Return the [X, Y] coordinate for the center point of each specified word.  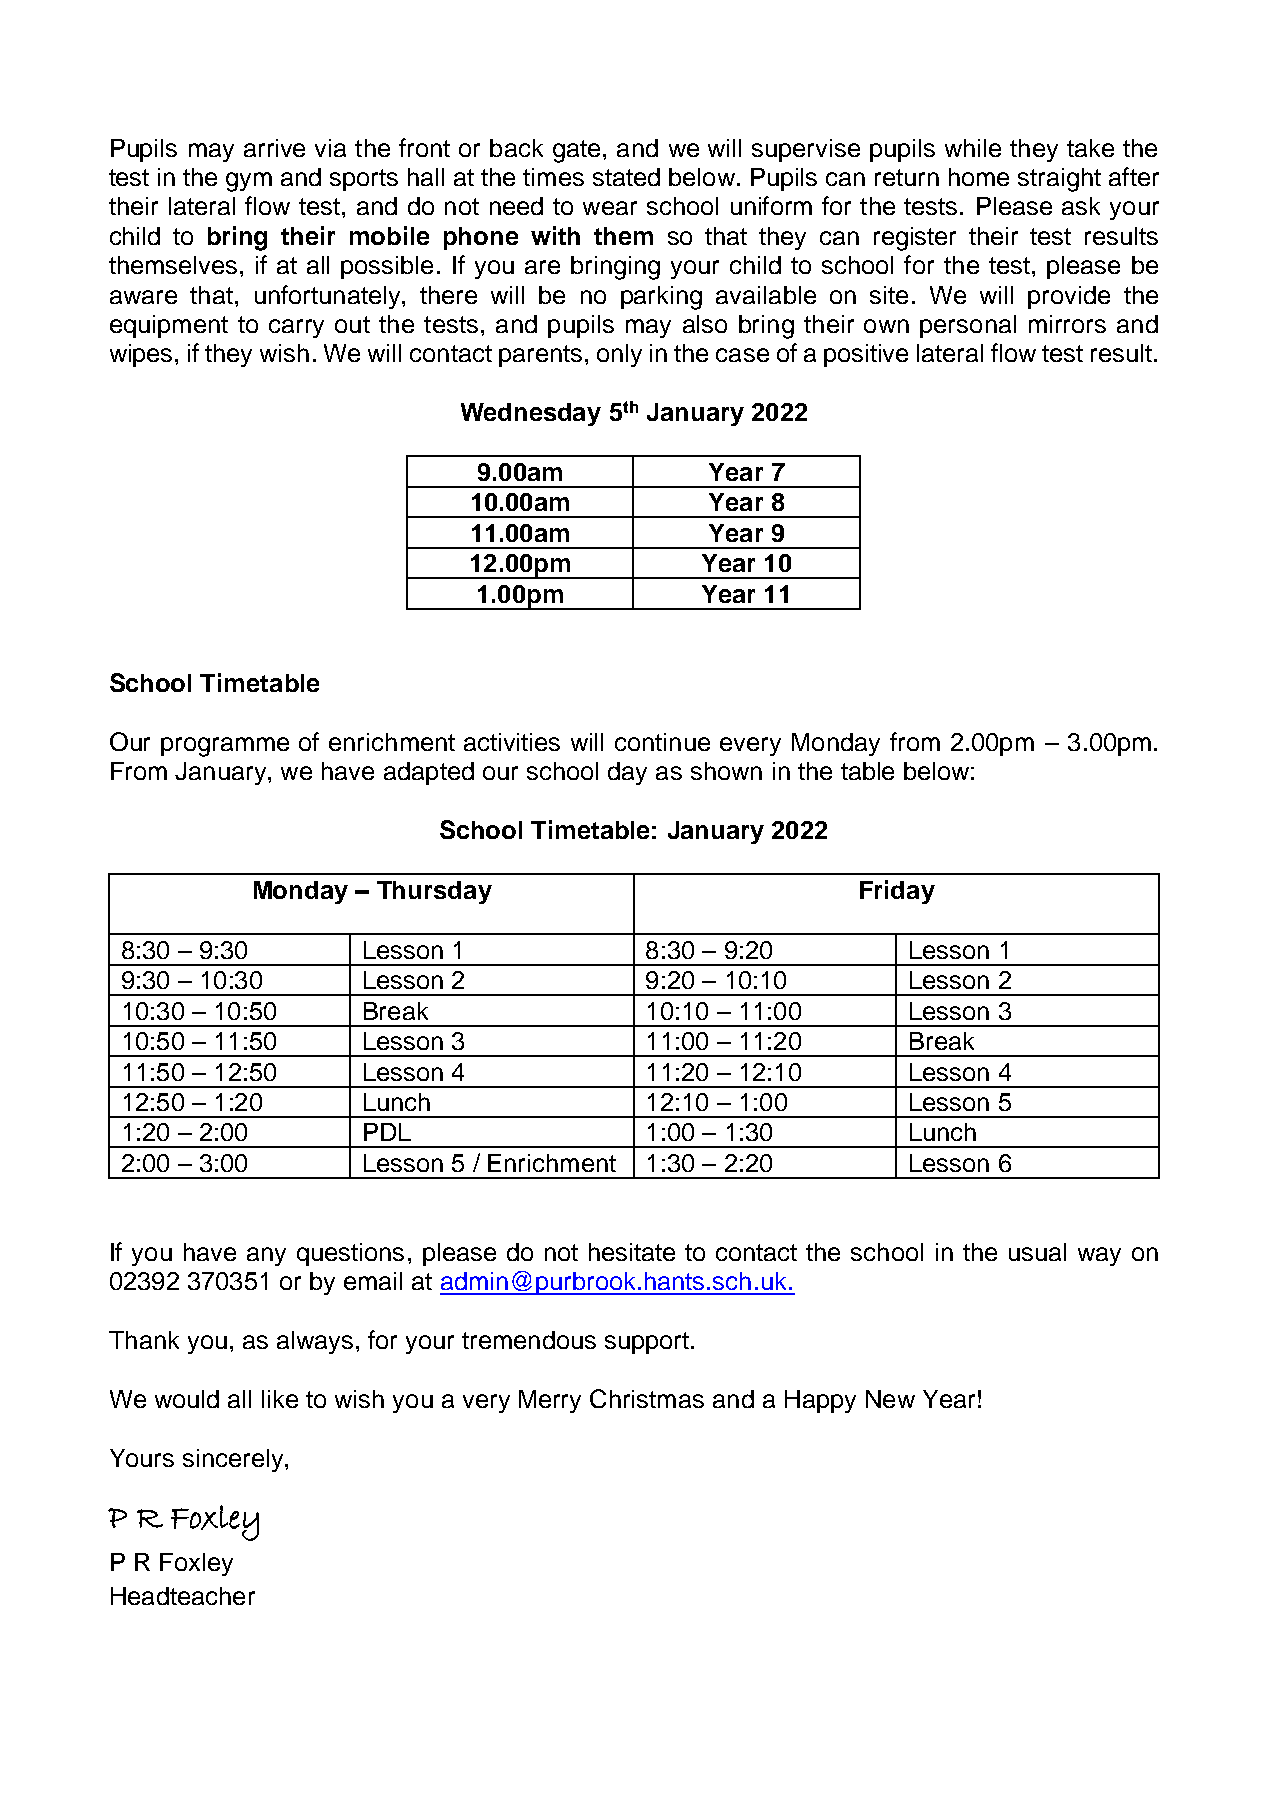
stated [626, 177]
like [280, 1399]
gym [249, 182]
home [979, 177]
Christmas [647, 1398]
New [890, 1399]
